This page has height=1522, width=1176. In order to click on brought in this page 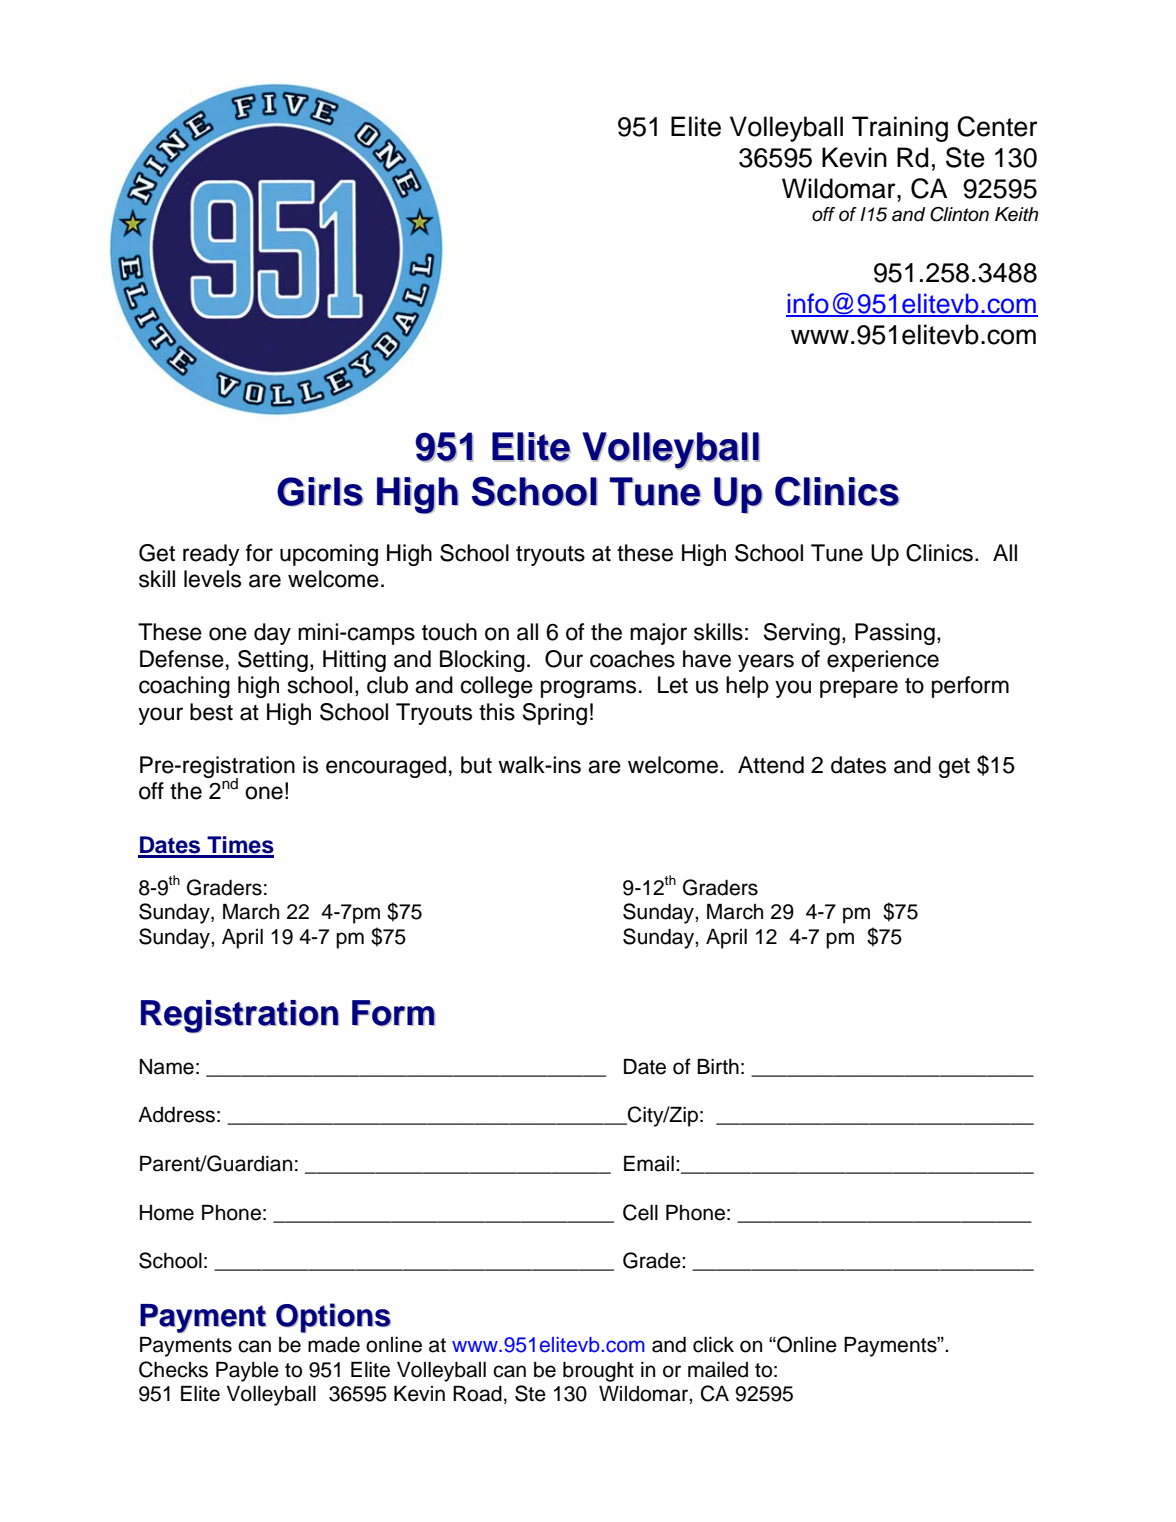, I will do `click(598, 1372)`.
